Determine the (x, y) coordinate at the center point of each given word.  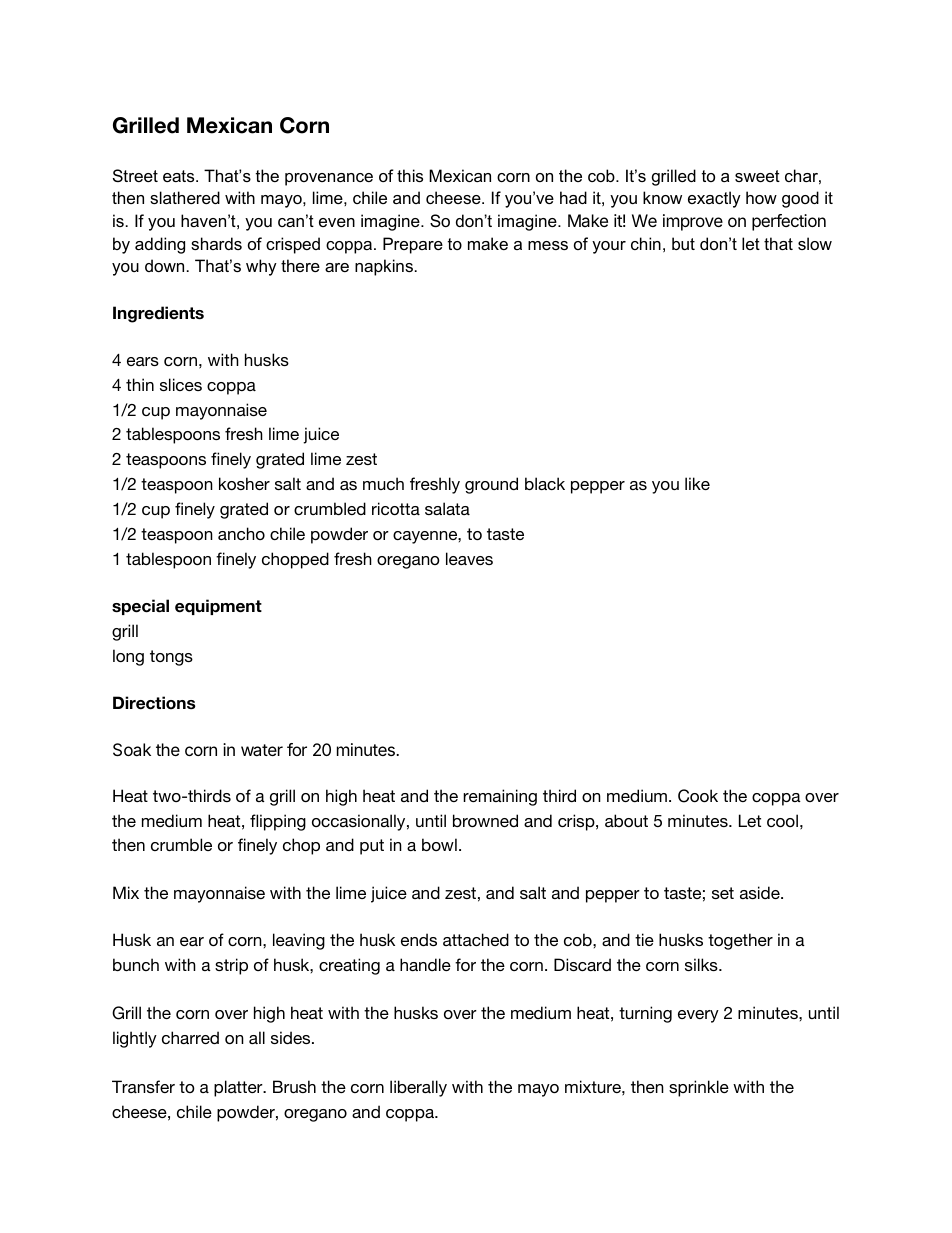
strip (231, 966)
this (410, 175)
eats (180, 176)
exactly (714, 199)
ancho (241, 533)
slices (181, 384)
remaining (500, 797)
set (723, 893)
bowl (439, 844)
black (545, 483)
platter (239, 1088)
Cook (698, 796)
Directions (154, 703)
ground (491, 485)
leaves (469, 558)
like (697, 483)
